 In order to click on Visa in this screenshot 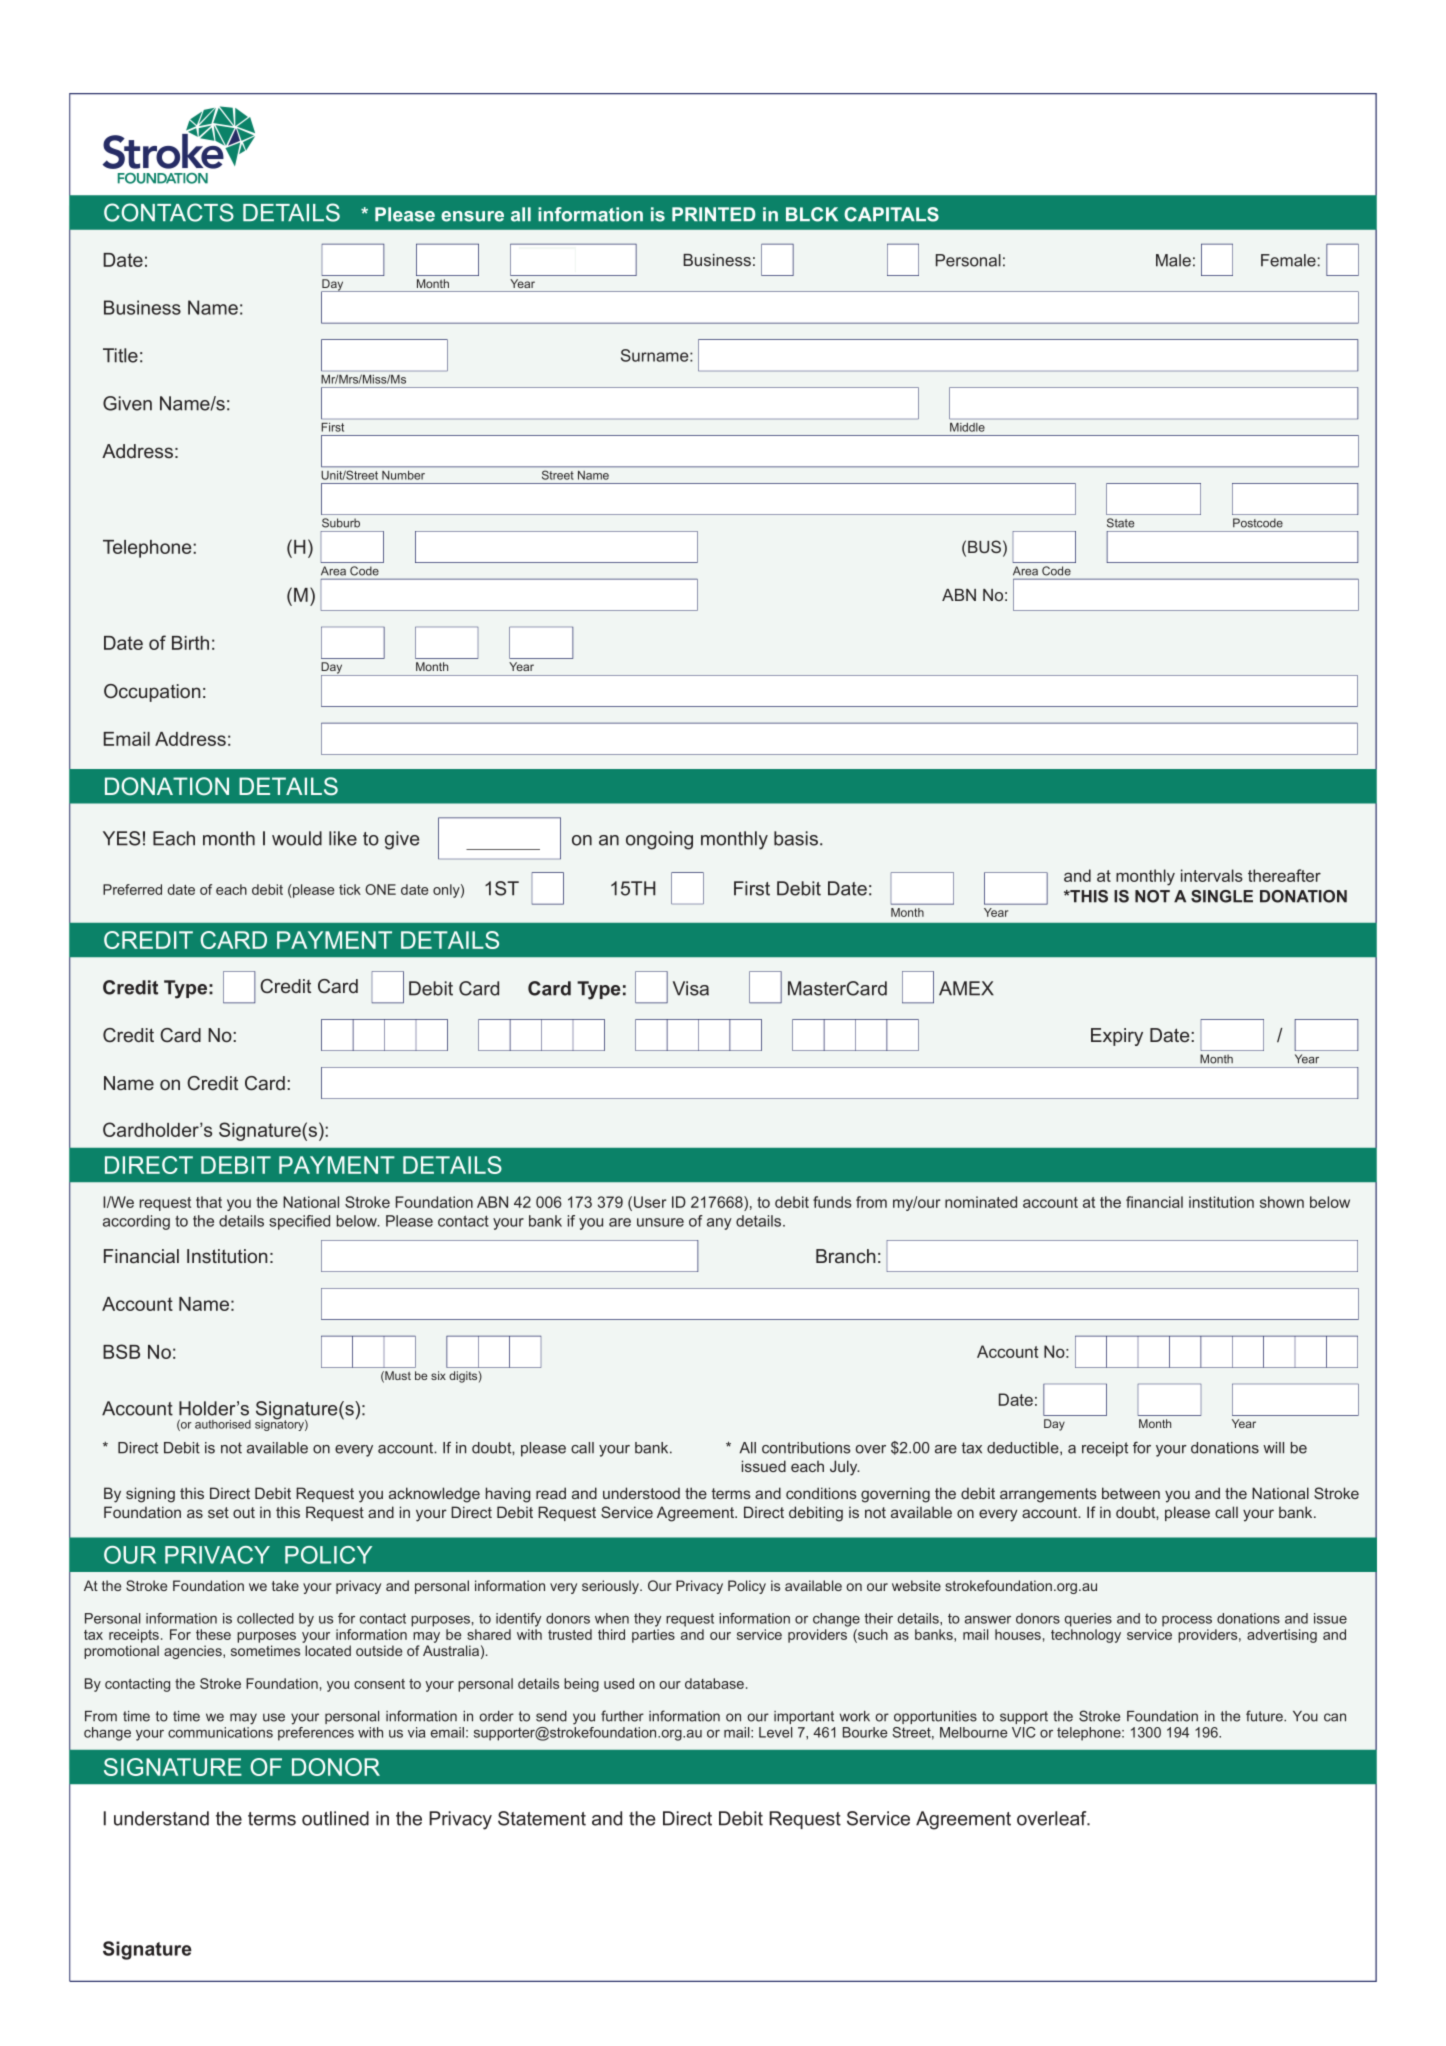, I will do `click(691, 988)`.
